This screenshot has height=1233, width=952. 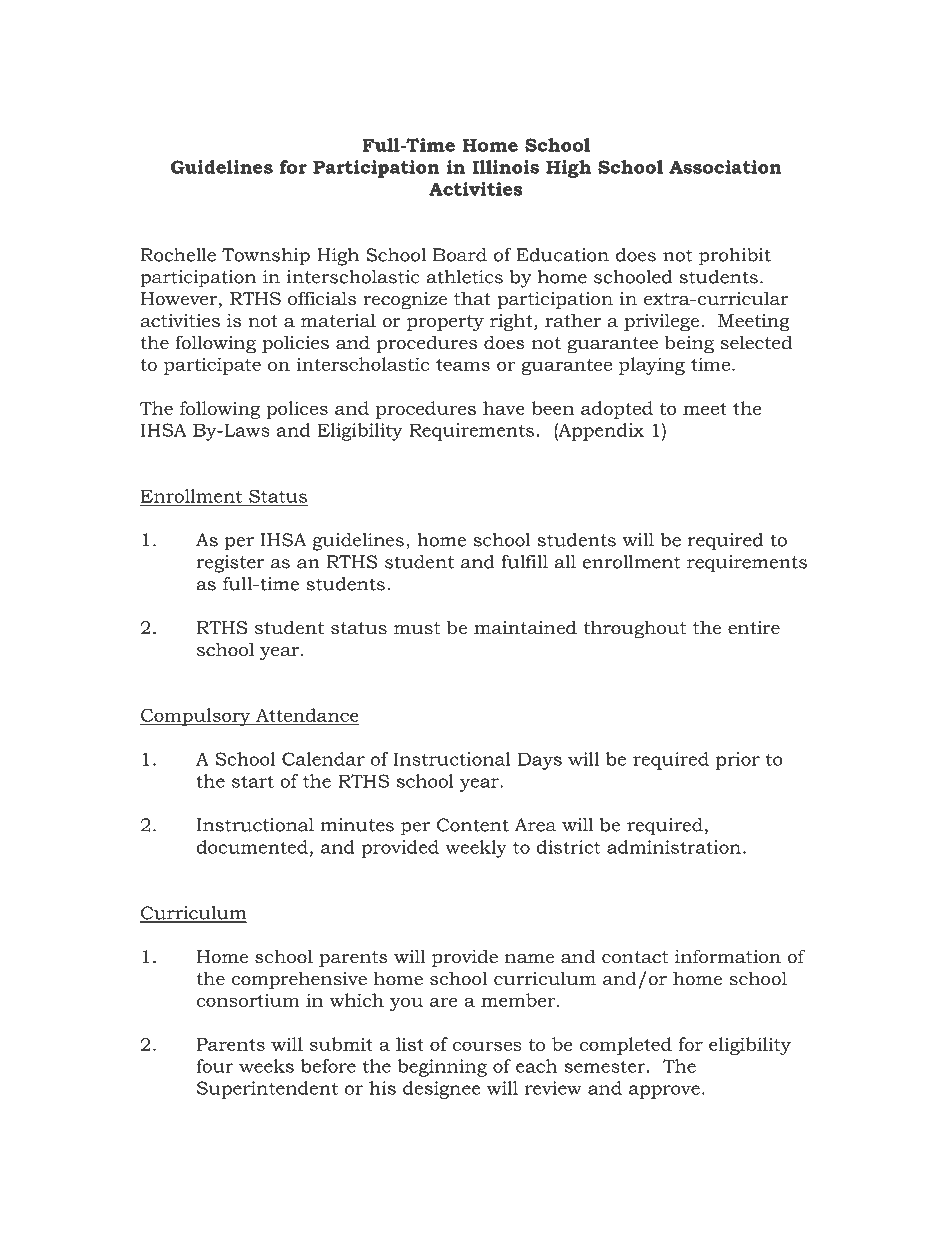 What do you see at coordinates (417, 628) in the screenshot?
I see `must` at bounding box center [417, 628].
